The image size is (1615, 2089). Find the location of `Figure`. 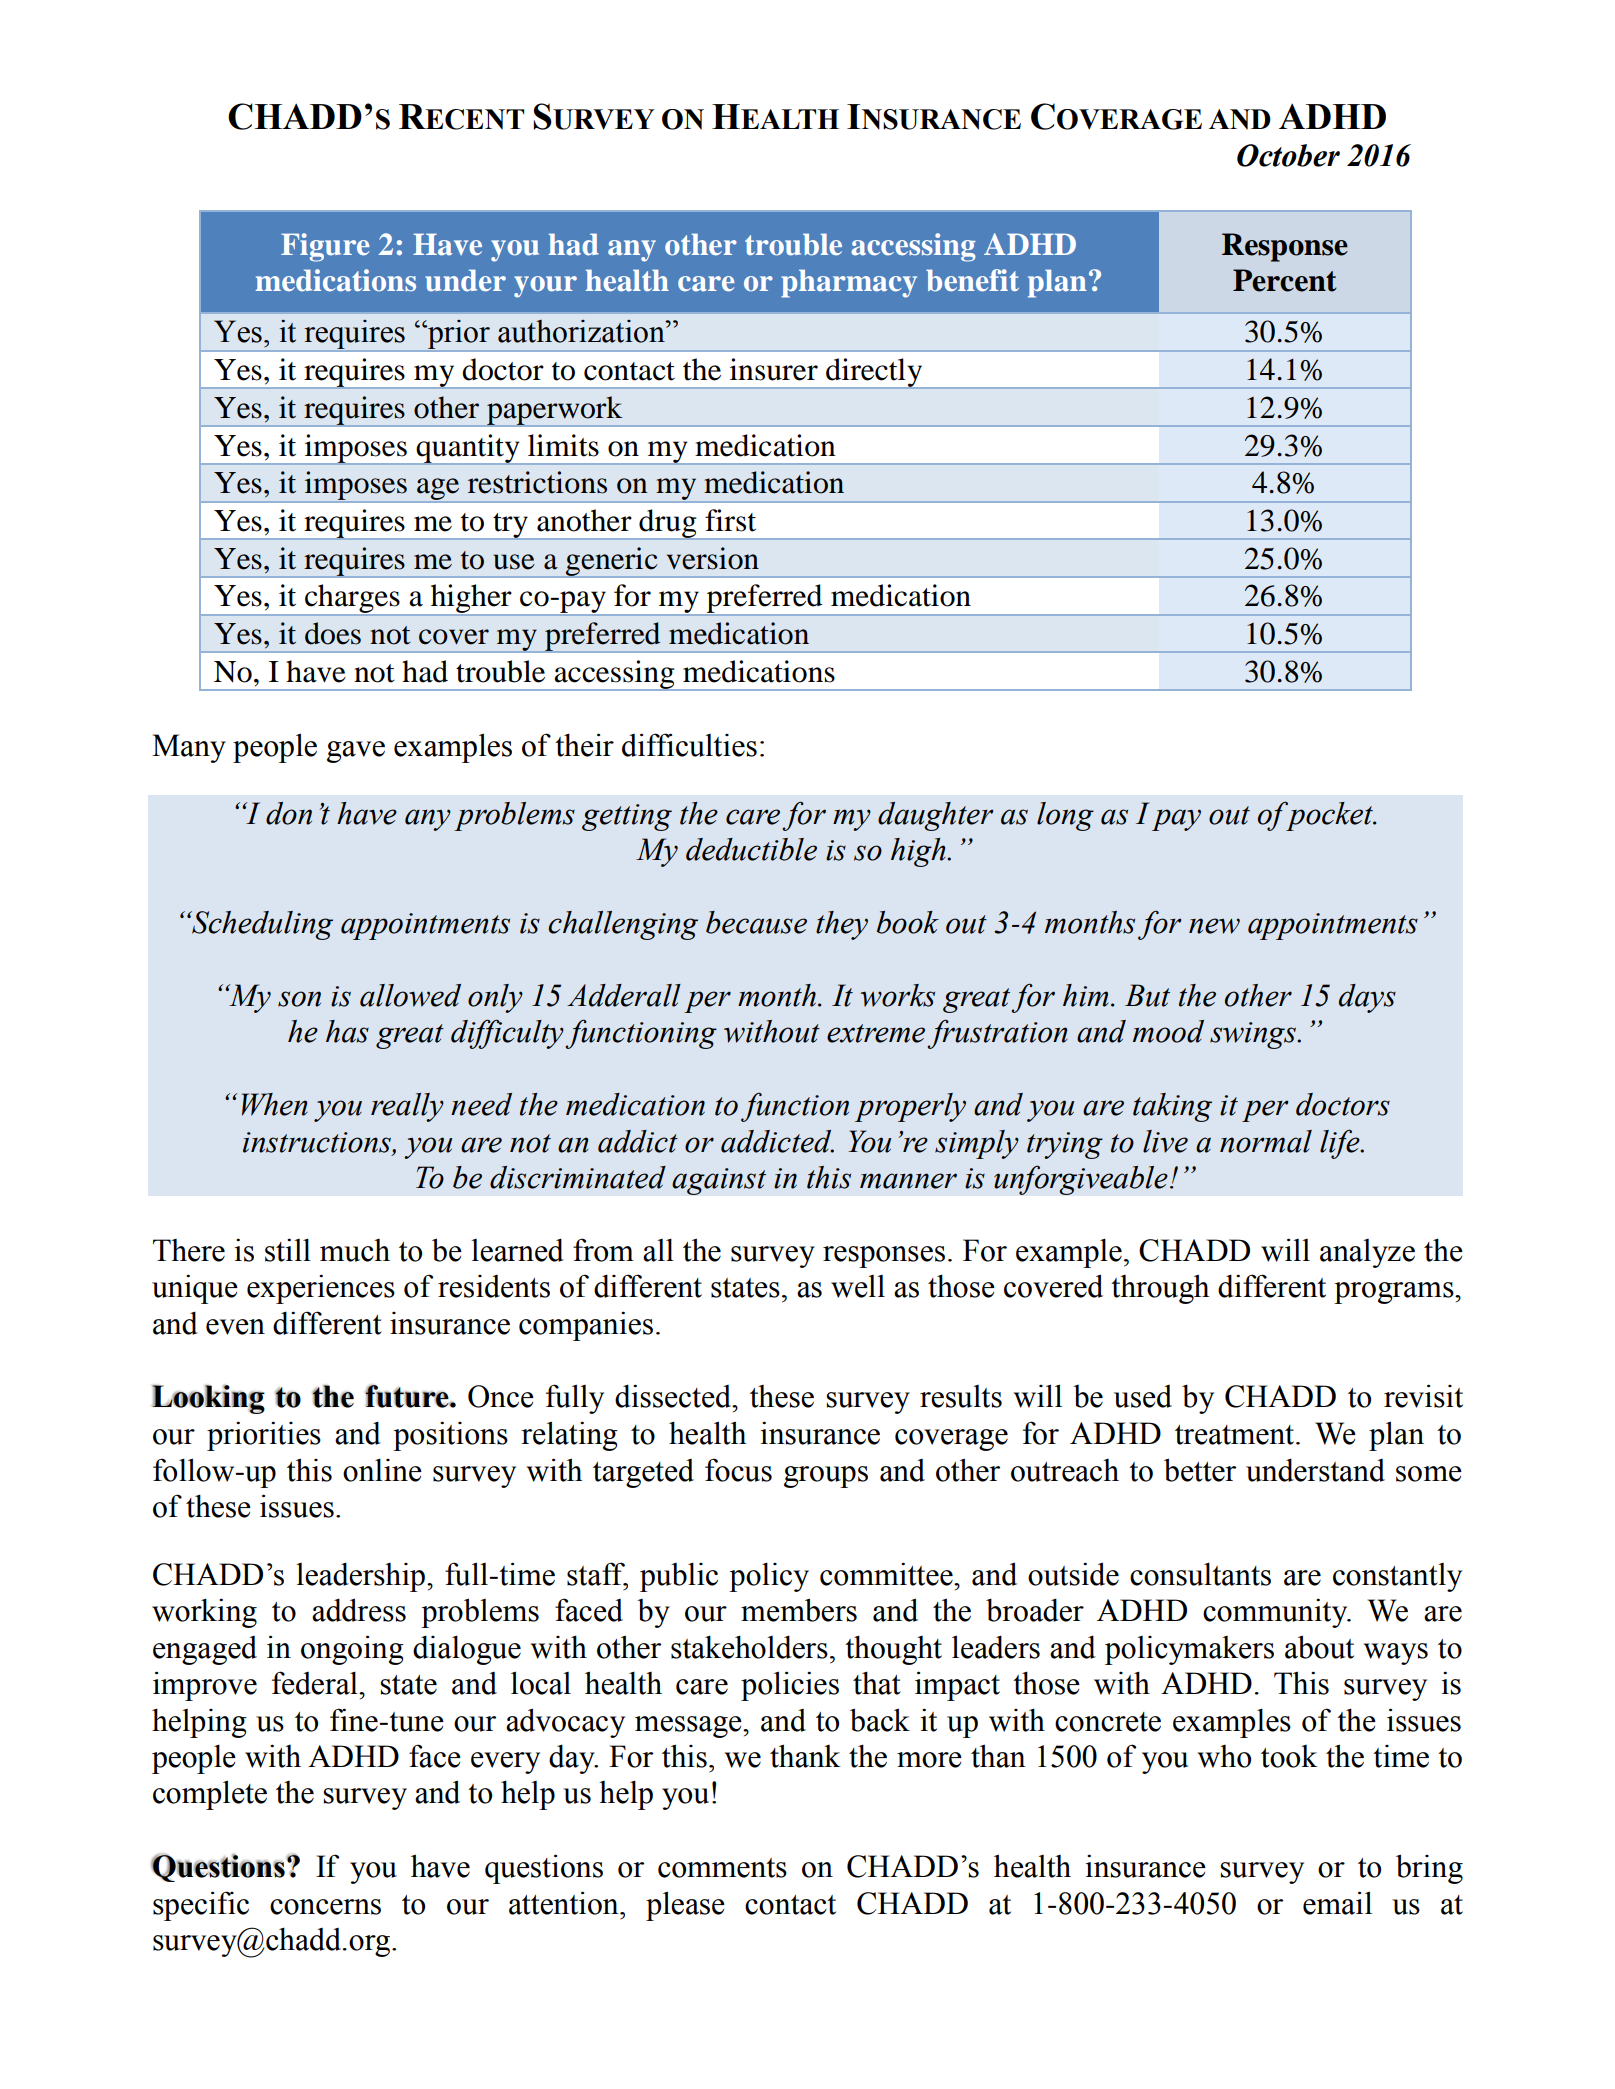

Figure is located at coordinates (325, 247).
